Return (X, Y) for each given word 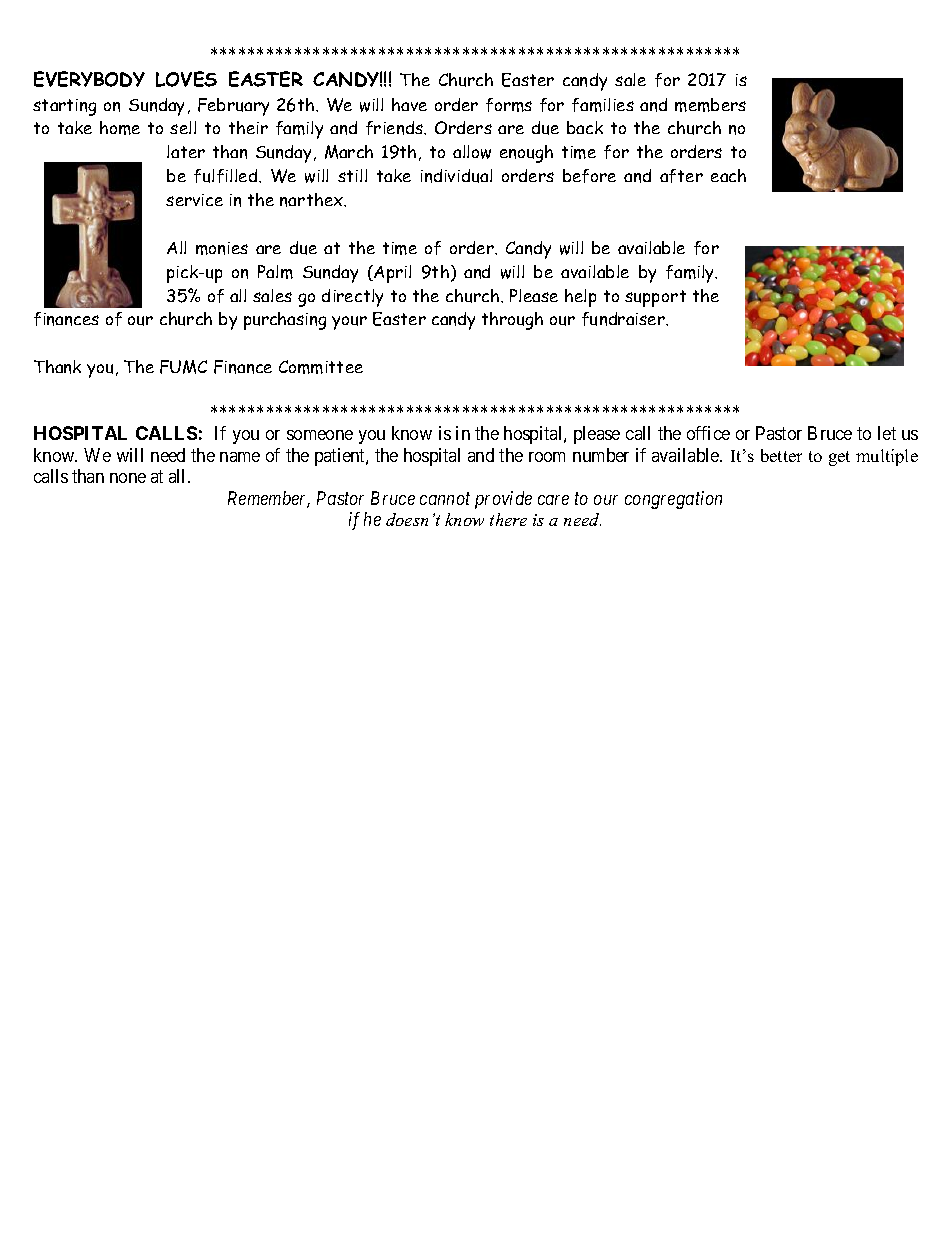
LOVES (186, 79)
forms (509, 105)
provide (503, 500)
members (710, 105)
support (655, 298)
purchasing (285, 321)
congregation (673, 500)
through (512, 321)
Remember (269, 499)
